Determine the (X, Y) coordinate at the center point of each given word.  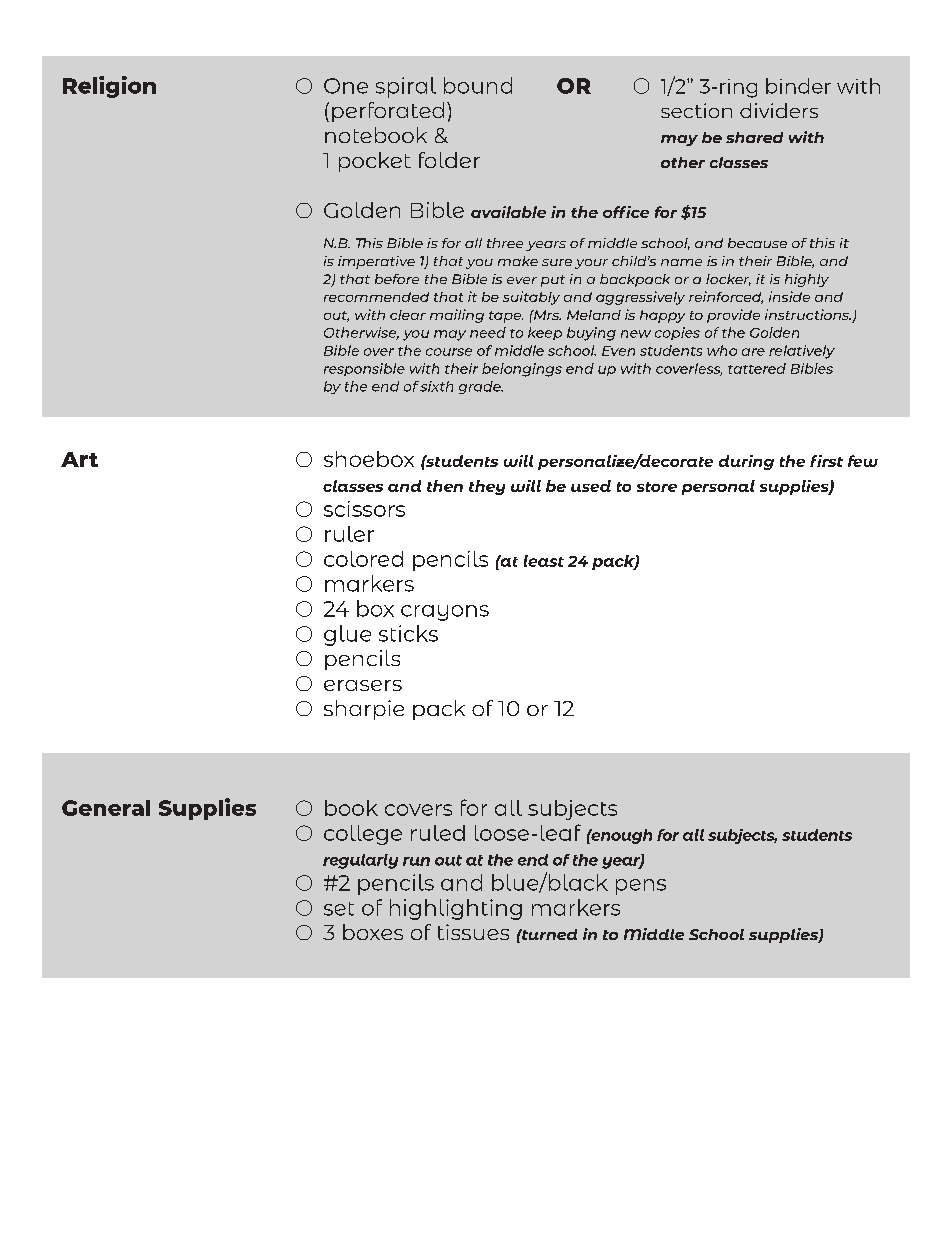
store (657, 487)
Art (79, 459)
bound (478, 85)
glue (347, 635)
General (106, 808)
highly (807, 280)
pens (641, 887)
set (339, 909)
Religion (109, 87)
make (518, 261)
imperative (376, 262)
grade (481, 387)
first (826, 461)
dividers (779, 110)
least (544, 561)
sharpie (364, 710)
